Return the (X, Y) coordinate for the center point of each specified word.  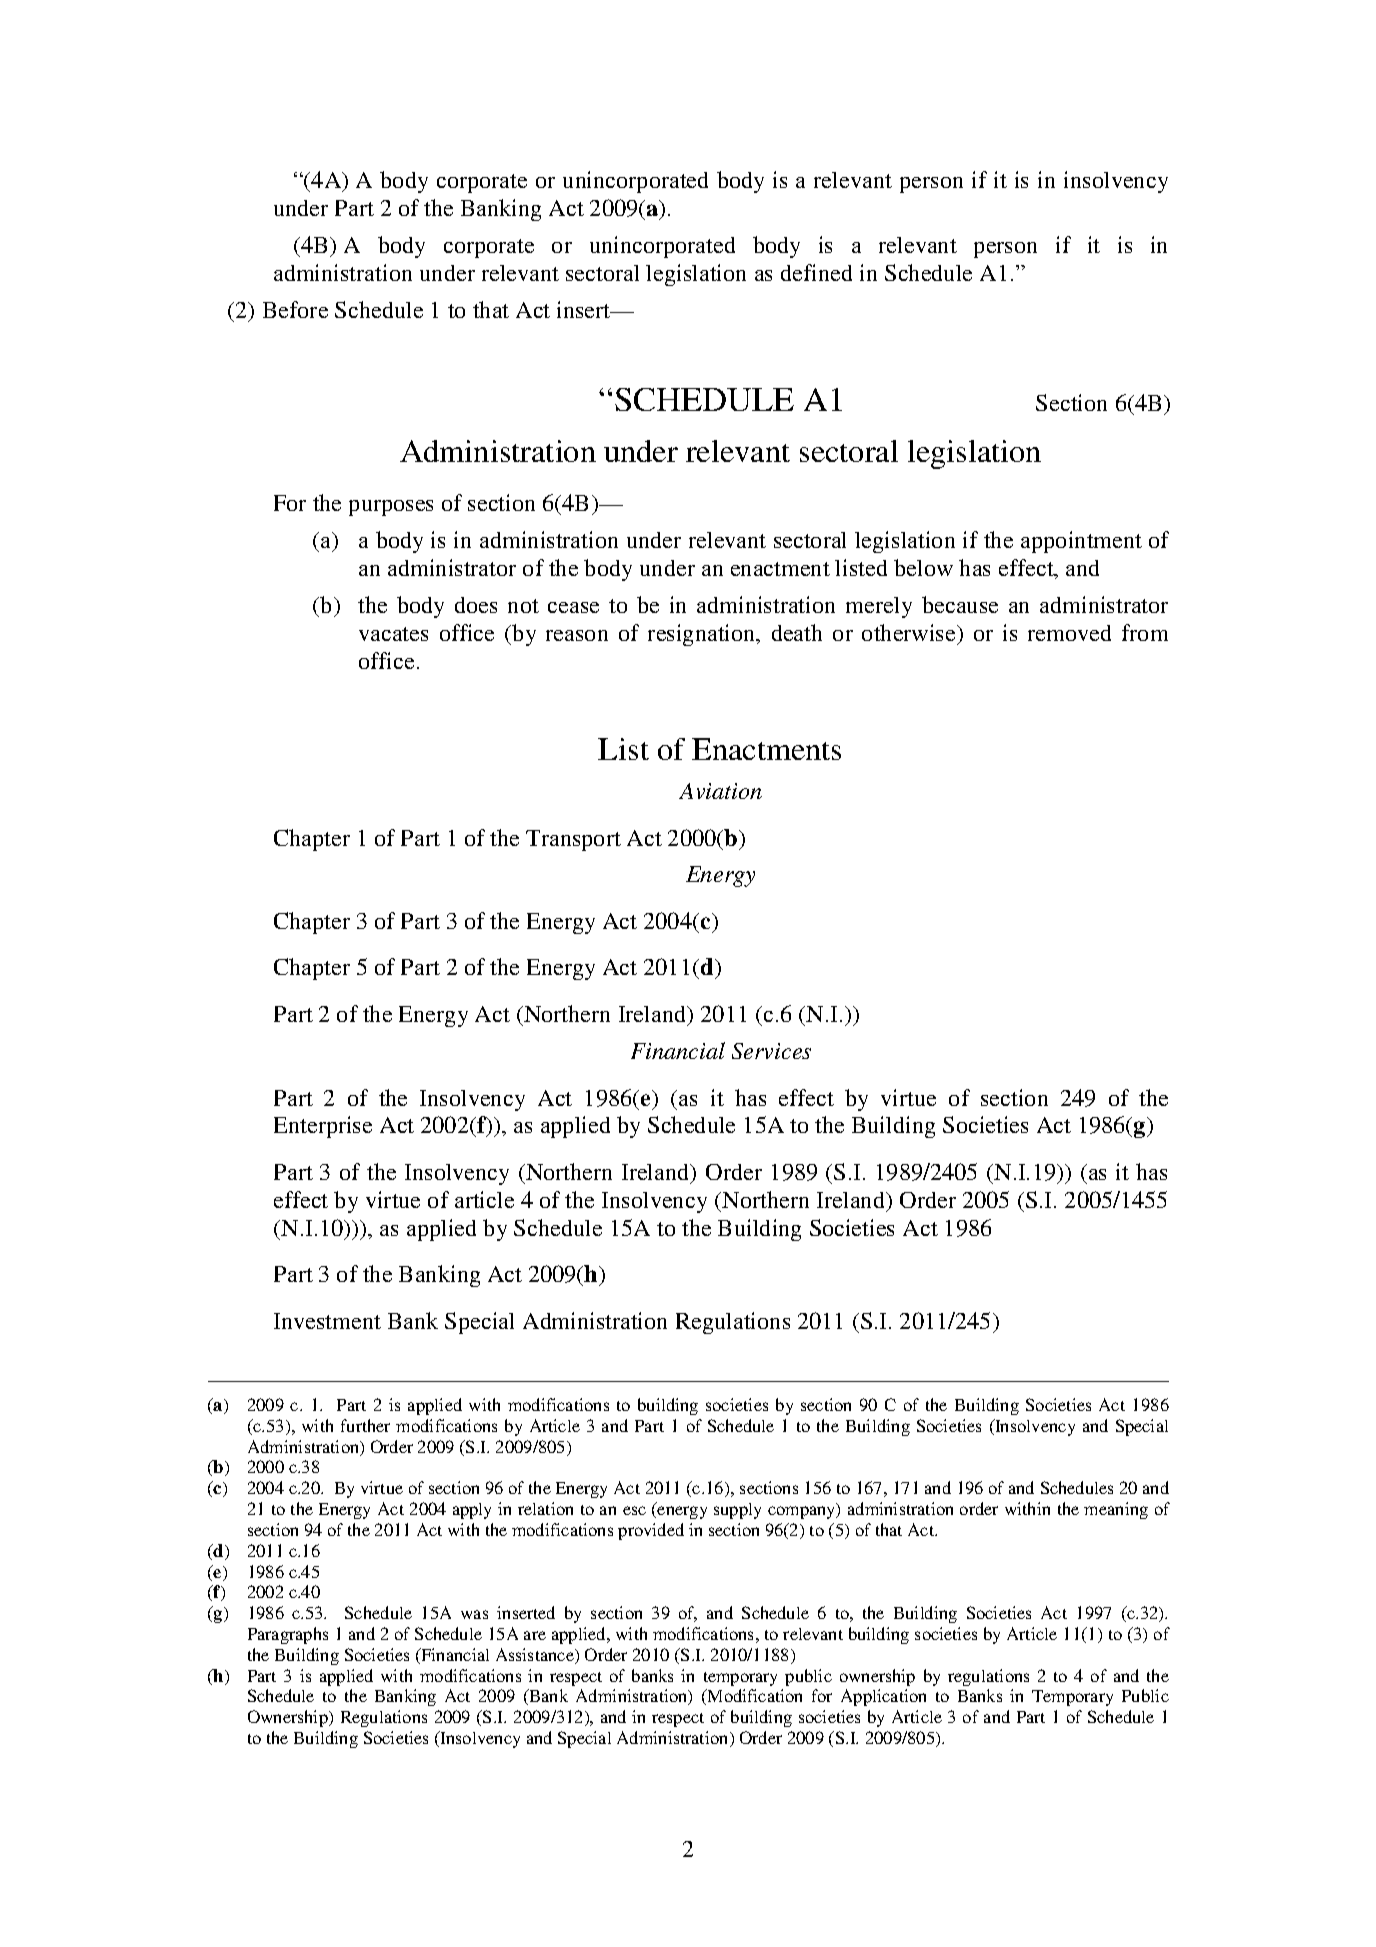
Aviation (720, 791)
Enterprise (323, 1127)
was (474, 1614)
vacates (393, 634)
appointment (1081, 542)
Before (295, 309)
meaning (1116, 1510)
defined (816, 272)
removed (1069, 633)
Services (771, 1051)
